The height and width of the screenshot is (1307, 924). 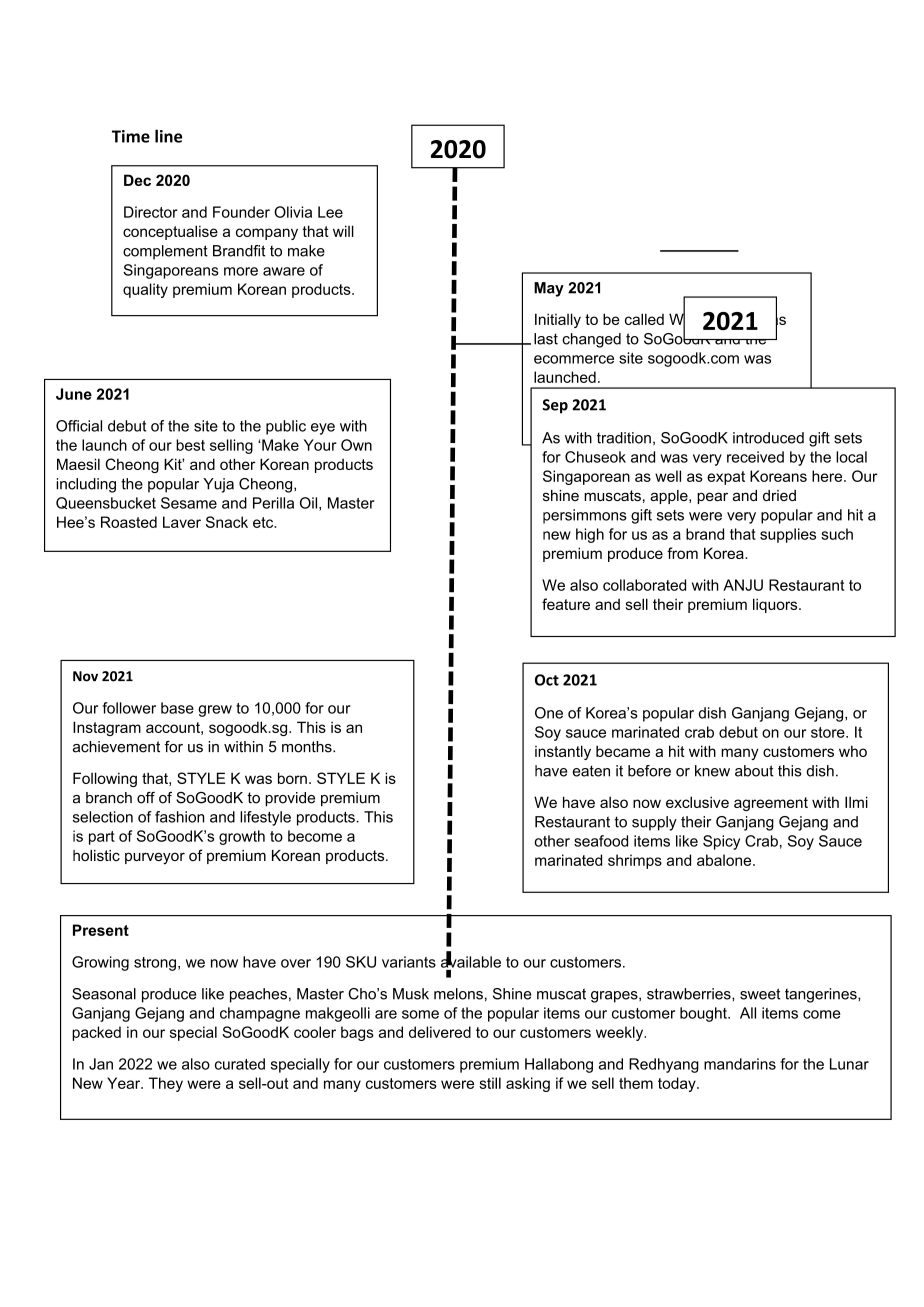 What do you see at coordinates (356, 445) in the screenshot?
I see `Own` at bounding box center [356, 445].
